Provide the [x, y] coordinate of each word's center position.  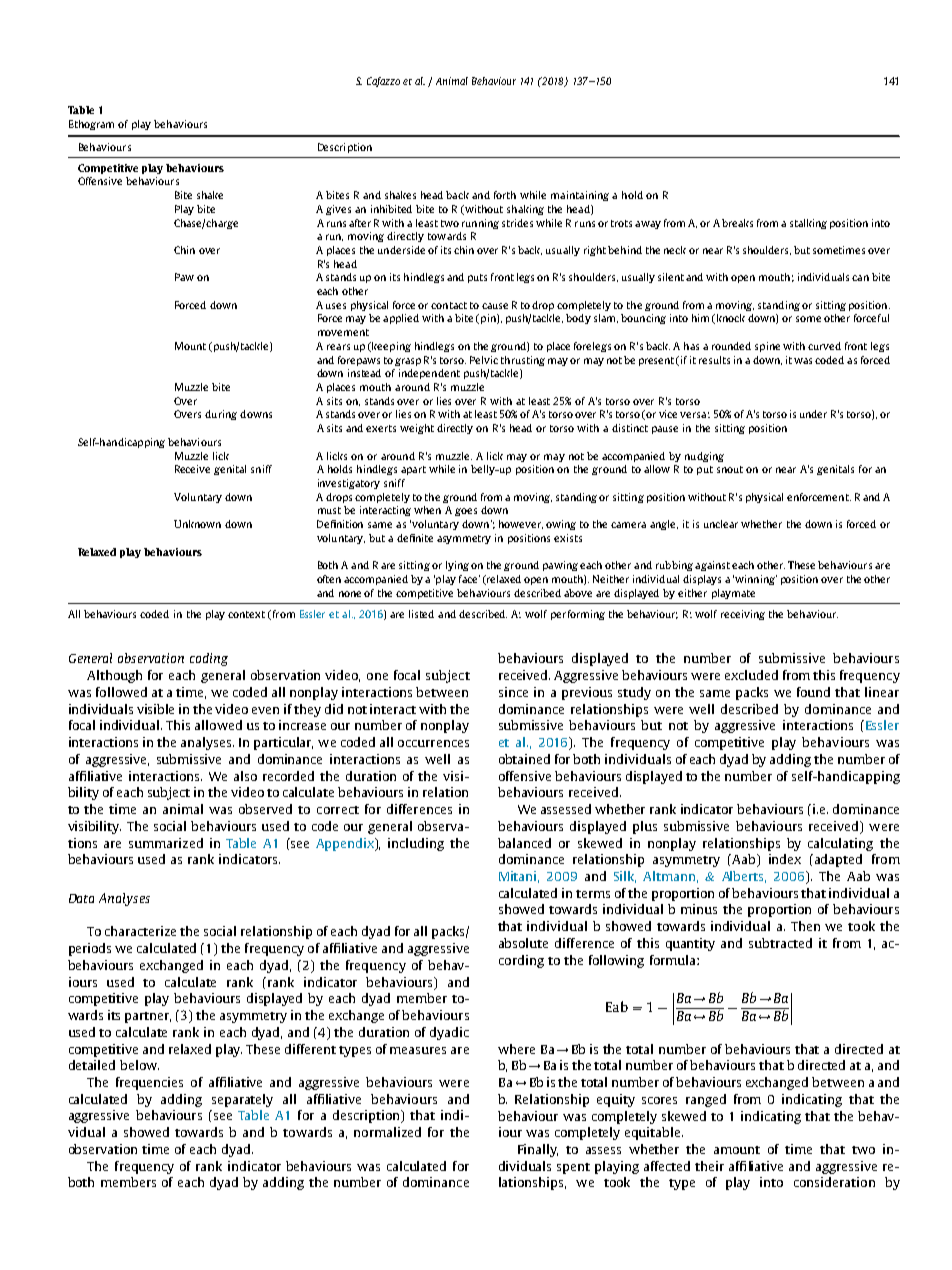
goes [466, 512]
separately [242, 1100]
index [785, 859]
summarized [166, 843]
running [480, 224]
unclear [721, 524]
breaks [737, 223]
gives [338, 210]
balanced [524, 843]
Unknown [197, 524]
